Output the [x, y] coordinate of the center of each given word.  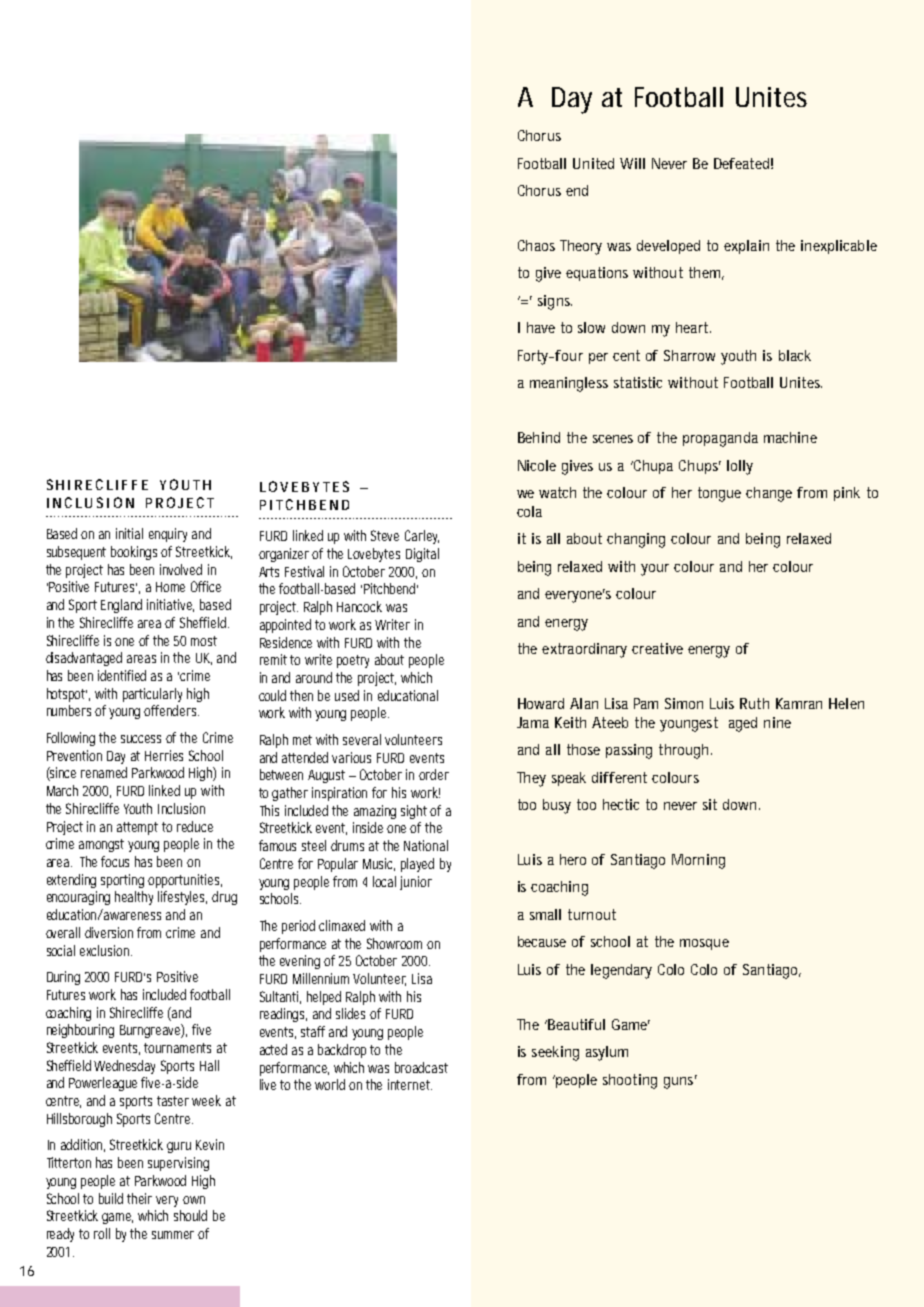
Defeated [741, 163]
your [655, 570]
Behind [539, 437]
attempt [137, 828]
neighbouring [80, 1031]
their [139, 1198]
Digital [422, 555]
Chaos [536, 245]
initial [129, 533]
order [434, 774]
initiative [170, 605]
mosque [704, 944]
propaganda [720, 439]
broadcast [421, 1067]
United [593, 163]
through [683, 751]
